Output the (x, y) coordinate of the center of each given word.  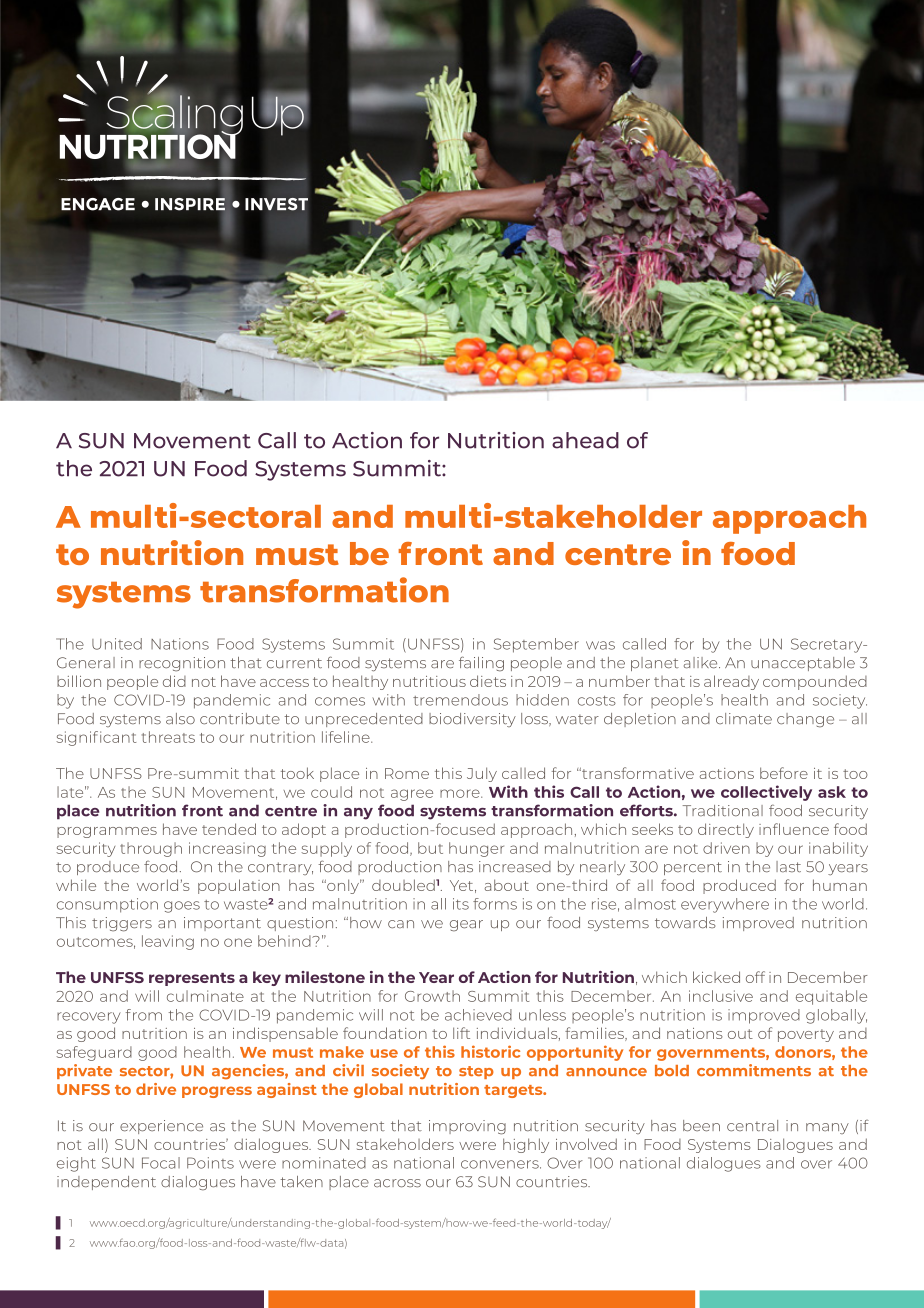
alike (702, 663)
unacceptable (803, 664)
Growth (432, 996)
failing (481, 664)
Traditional (723, 810)
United (117, 644)
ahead (585, 440)
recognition (182, 664)
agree (412, 795)
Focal (161, 1163)
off (755, 977)
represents (192, 979)
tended (229, 829)
